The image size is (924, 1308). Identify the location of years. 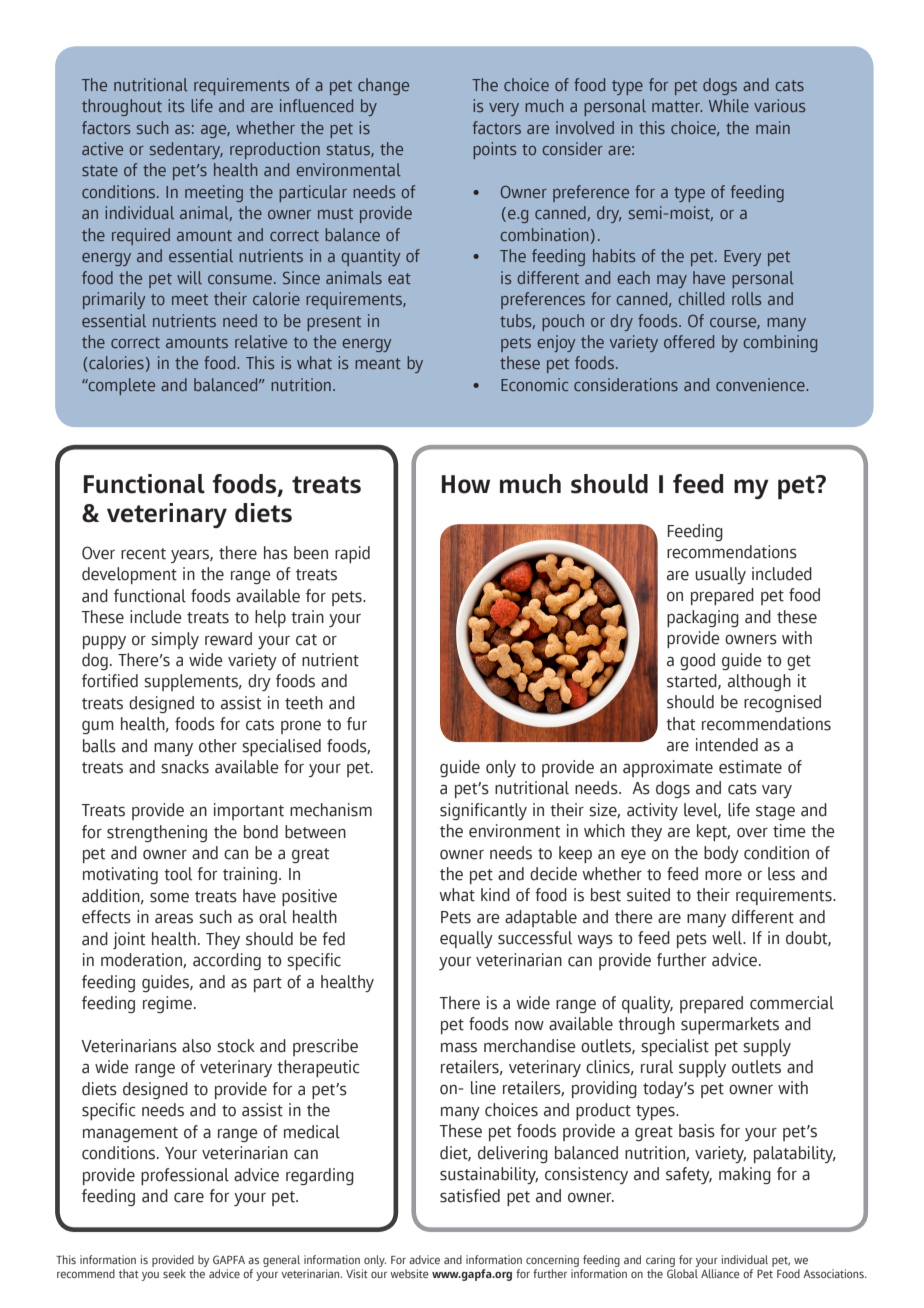
(191, 556).
